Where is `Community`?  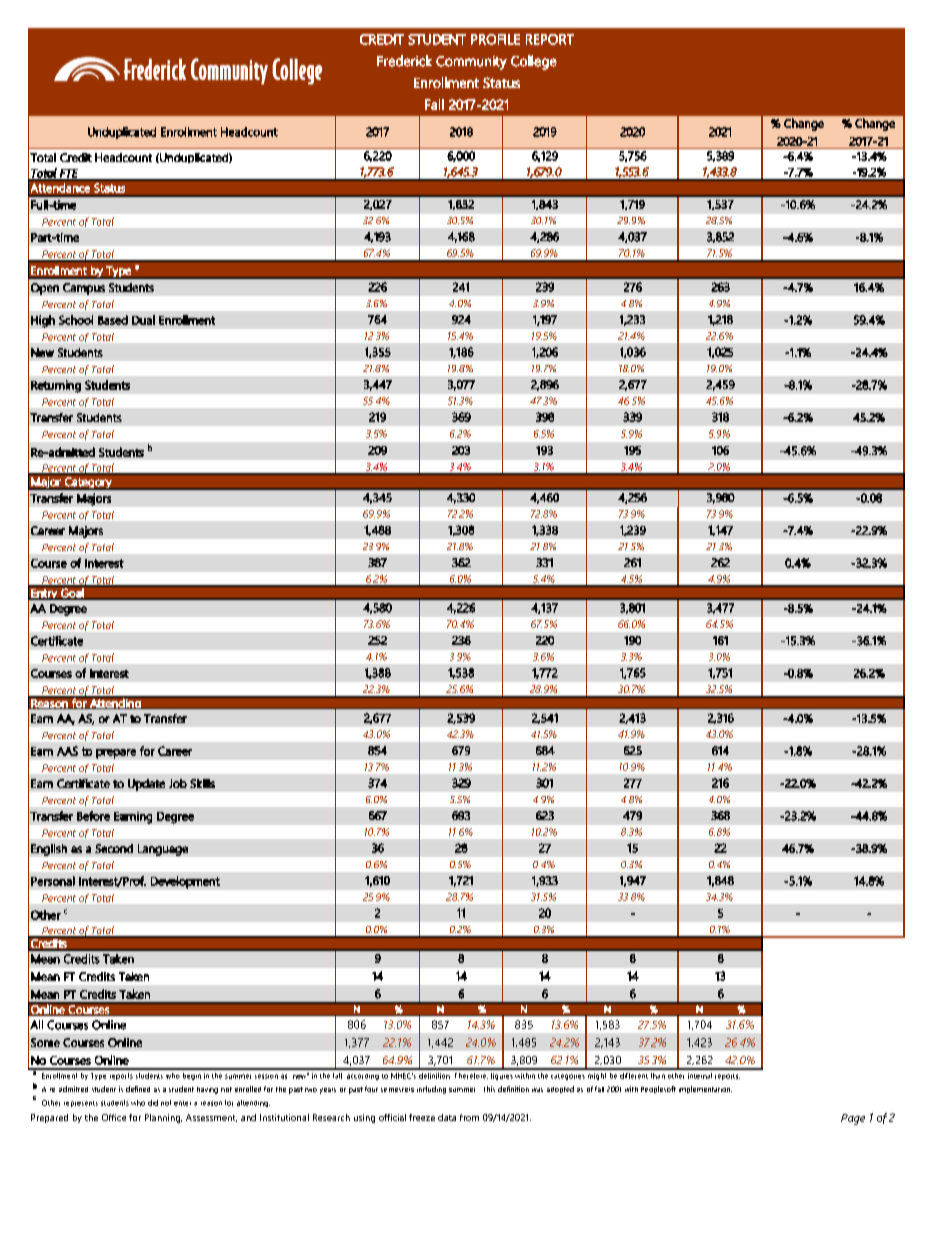 Community is located at coordinates (471, 63).
